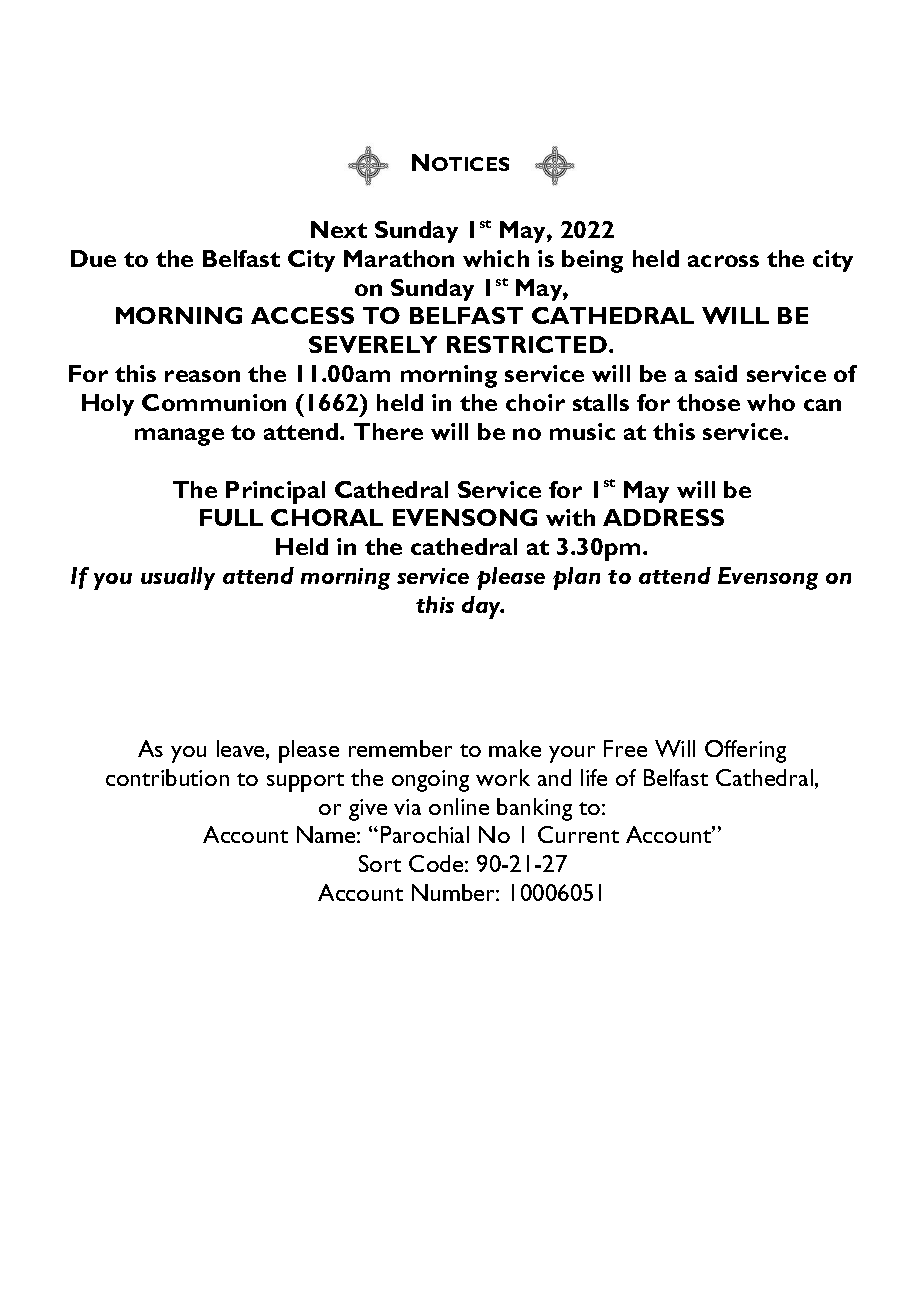 This screenshot has width=924, height=1308. I want to click on contribution, so click(167, 777).
